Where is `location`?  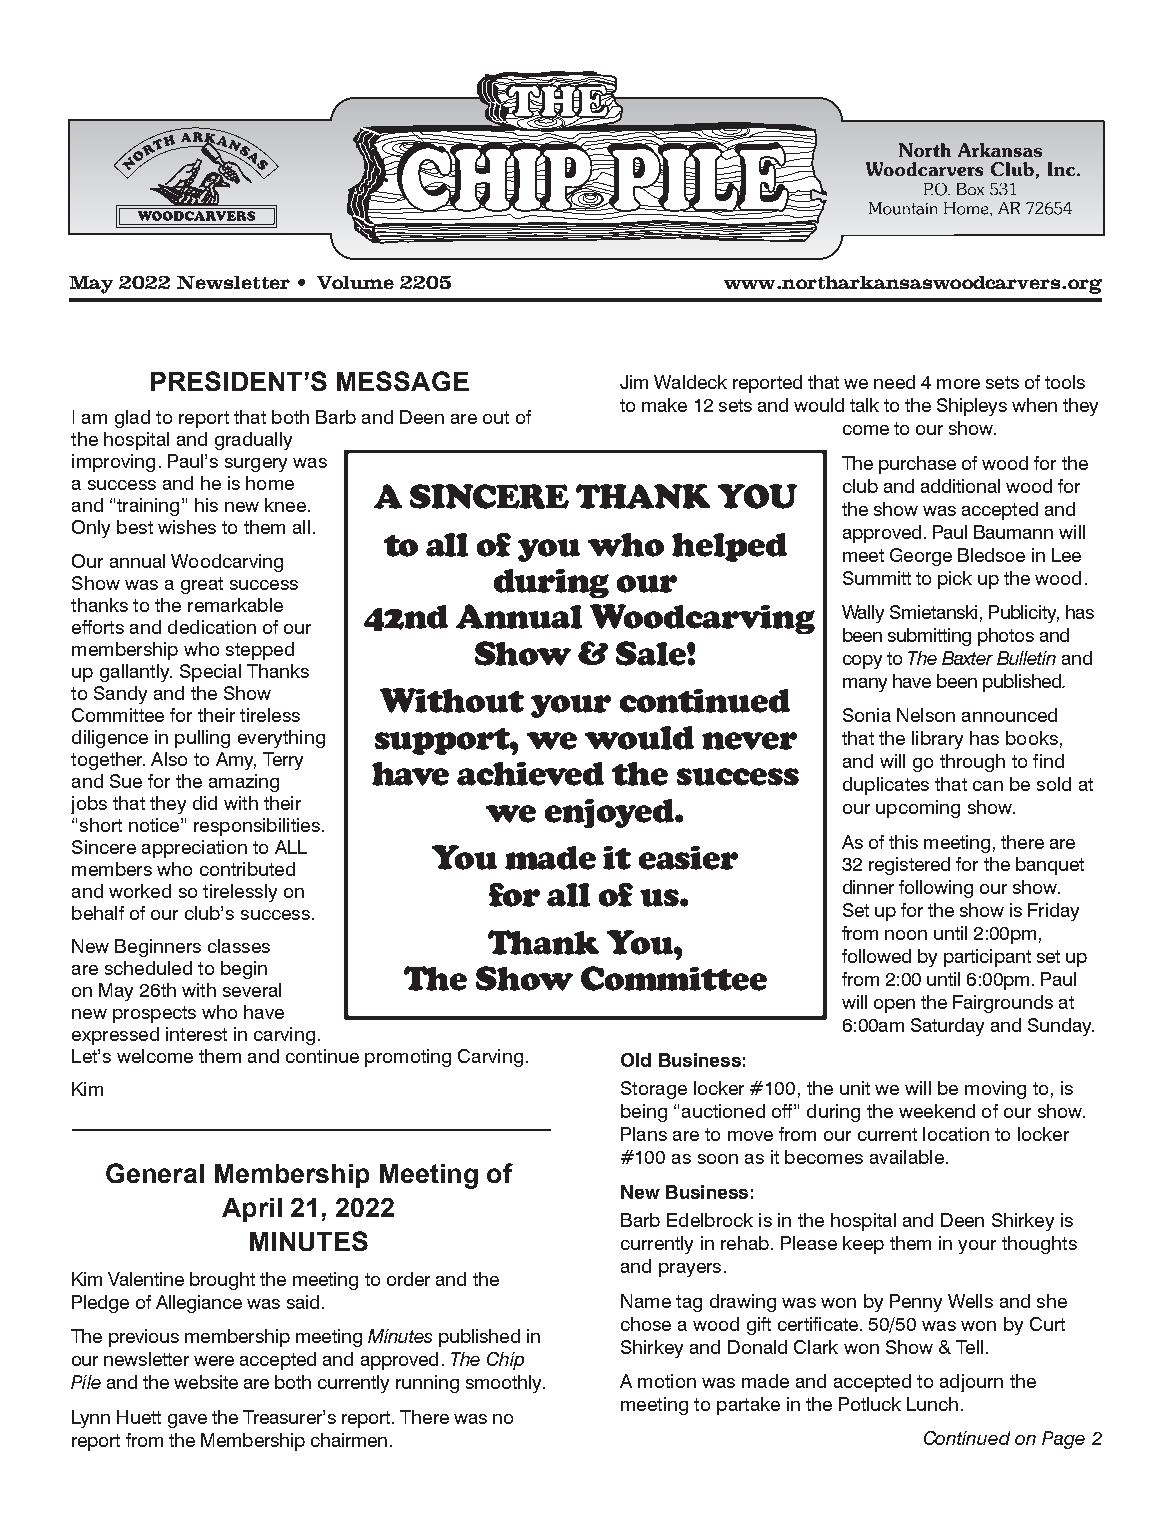
location is located at coordinates (956, 1134).
